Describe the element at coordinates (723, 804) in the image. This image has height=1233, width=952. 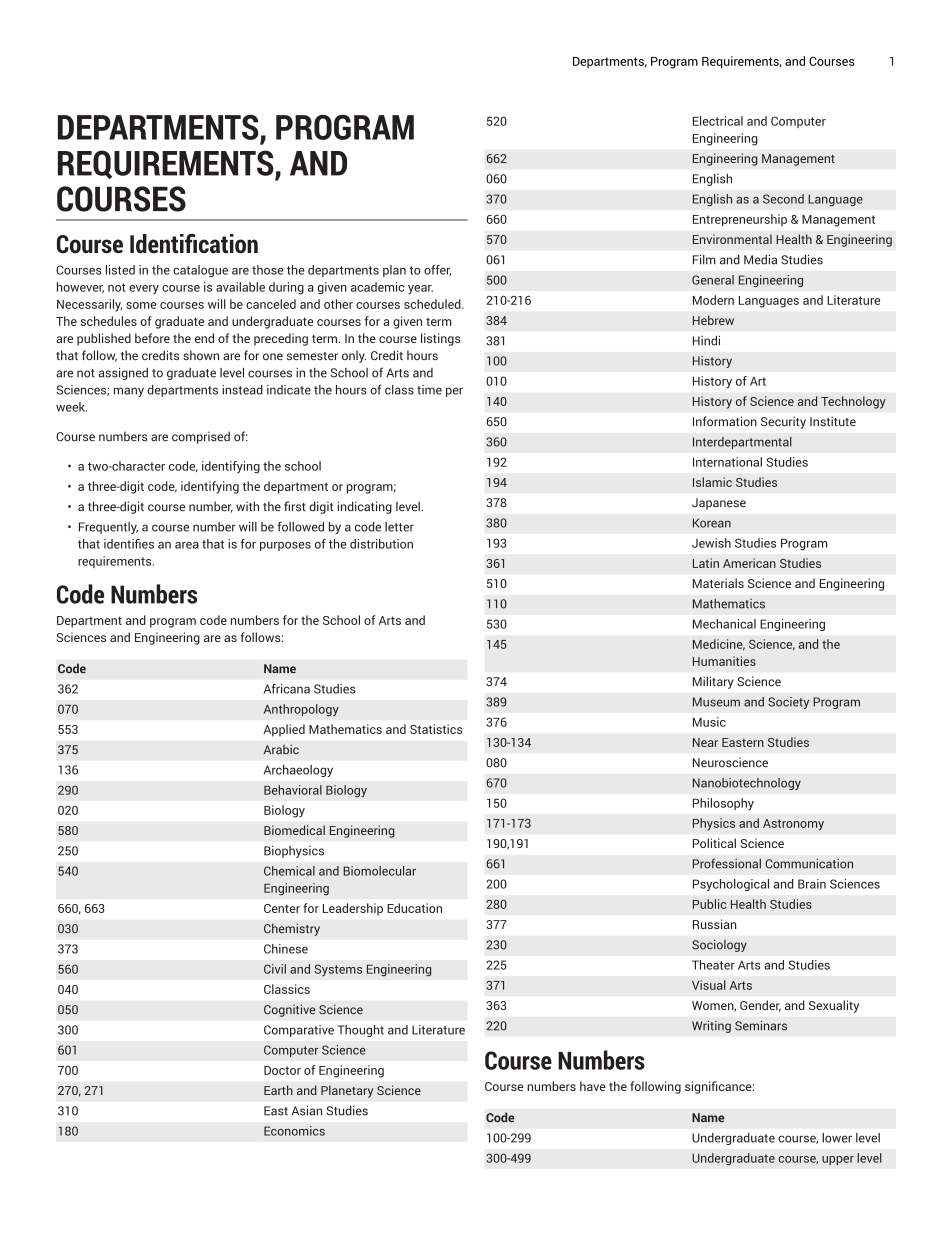
I see `Philosophy` at that location.
